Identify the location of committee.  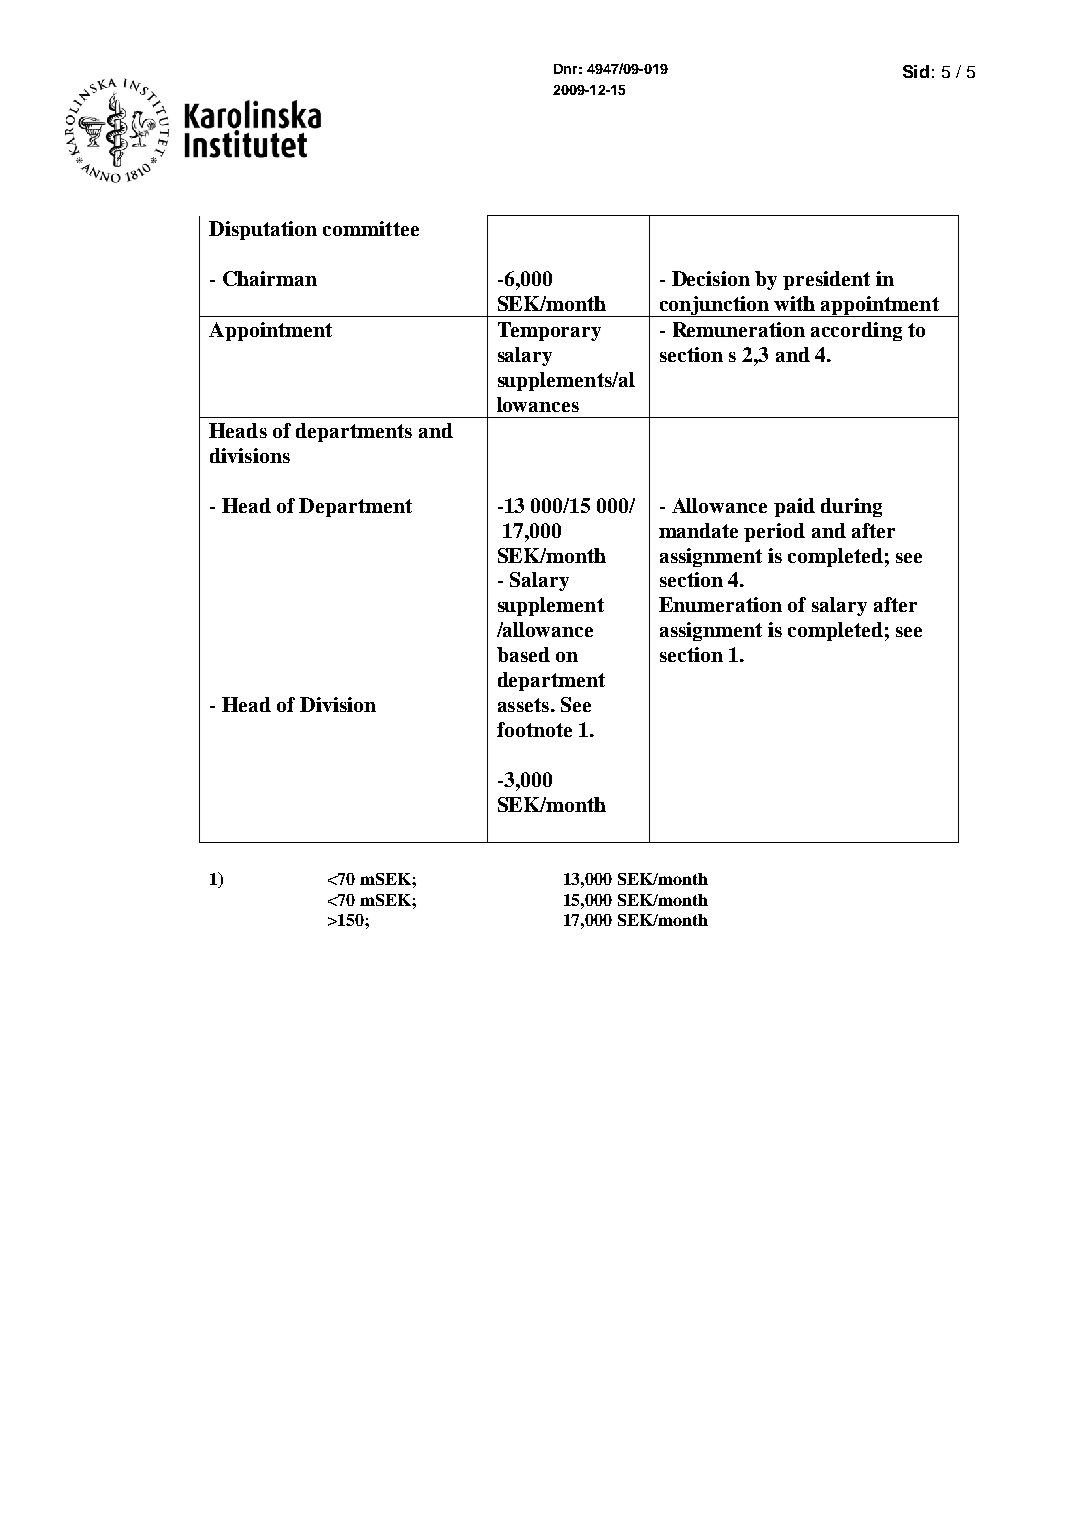
(371, 228).
